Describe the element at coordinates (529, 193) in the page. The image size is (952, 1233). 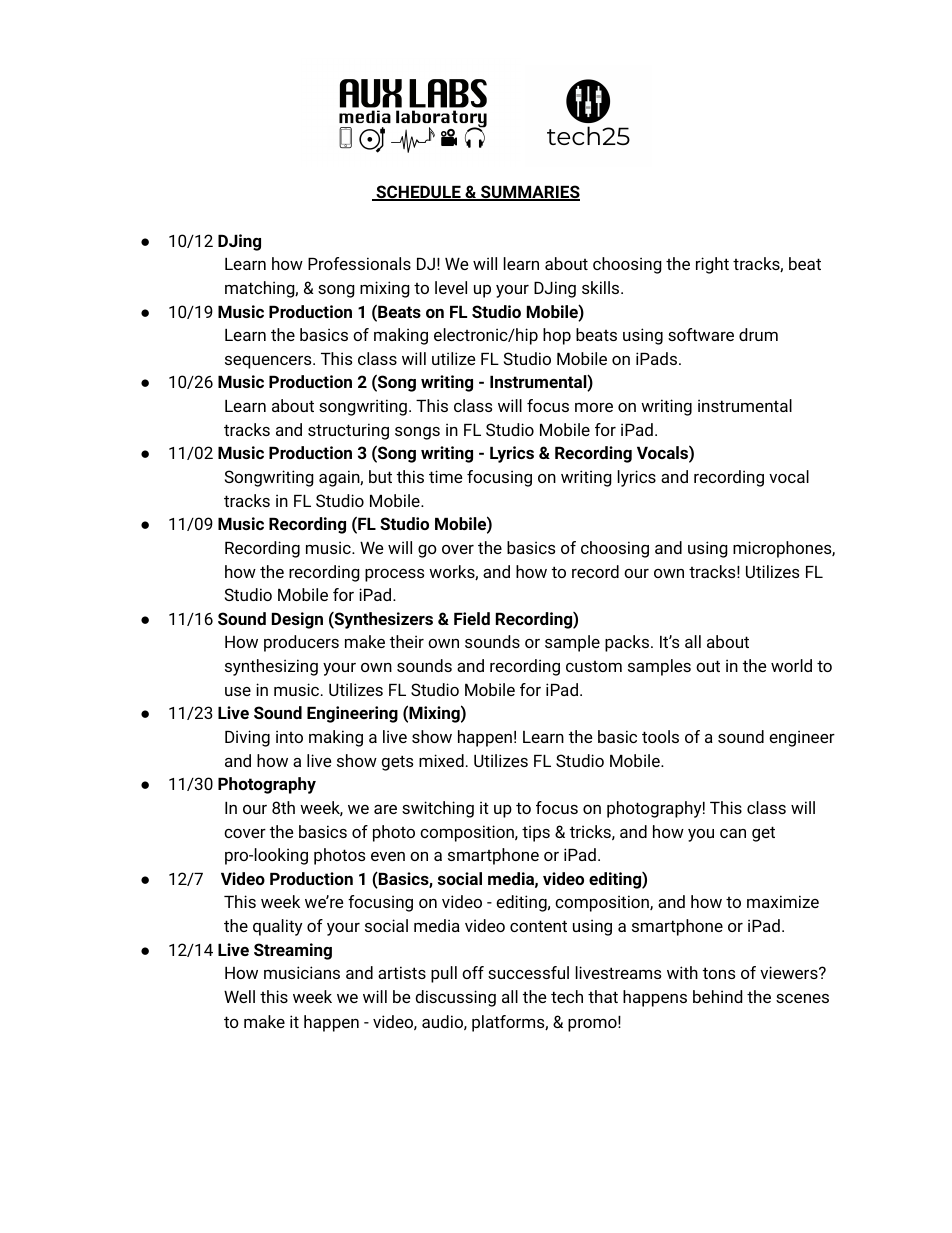
I see `SUMMARIES` at that location.
